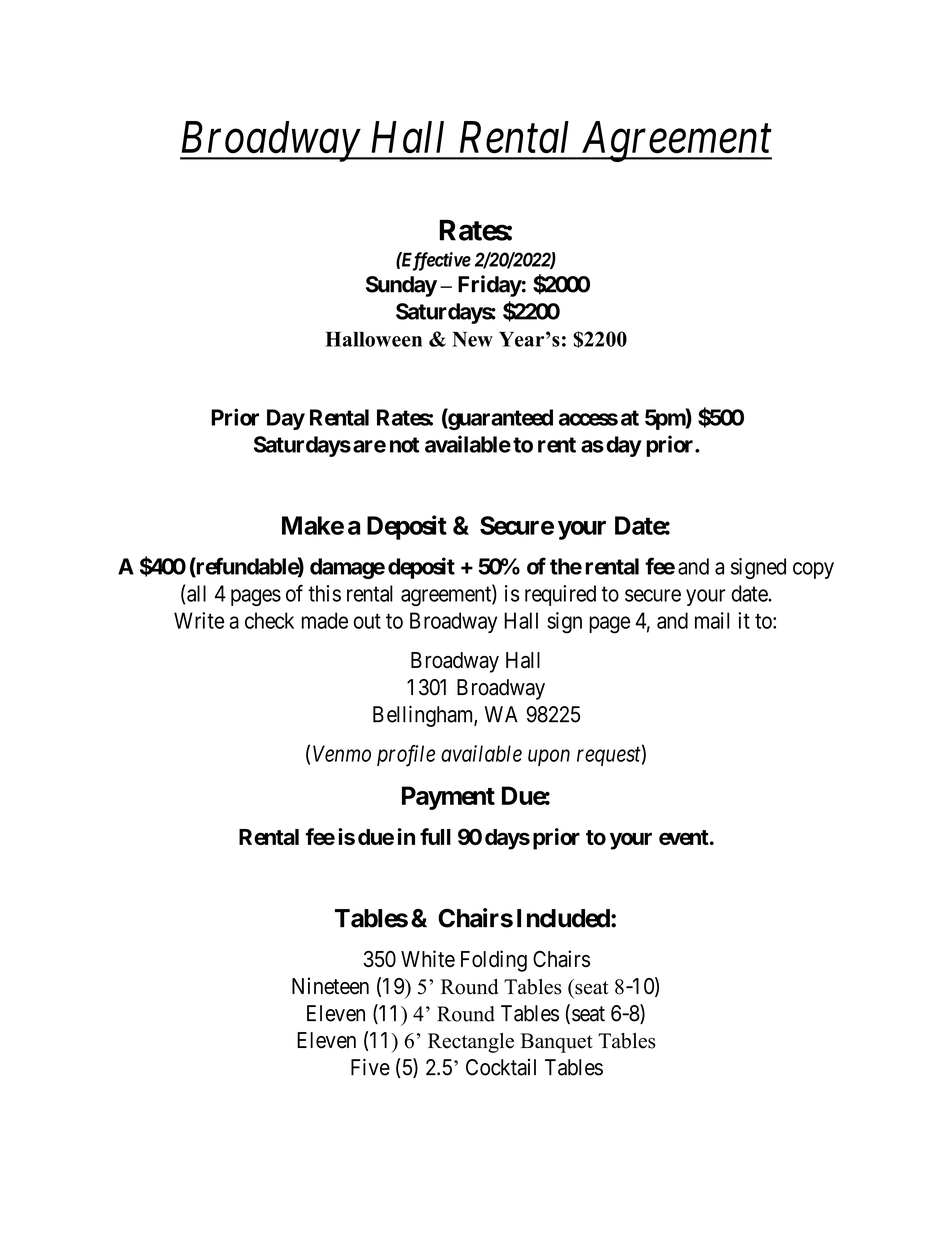  What do you see at coordinates (472, 339) in the screenshot?
I see `New` at bounding box center [472, 339].
